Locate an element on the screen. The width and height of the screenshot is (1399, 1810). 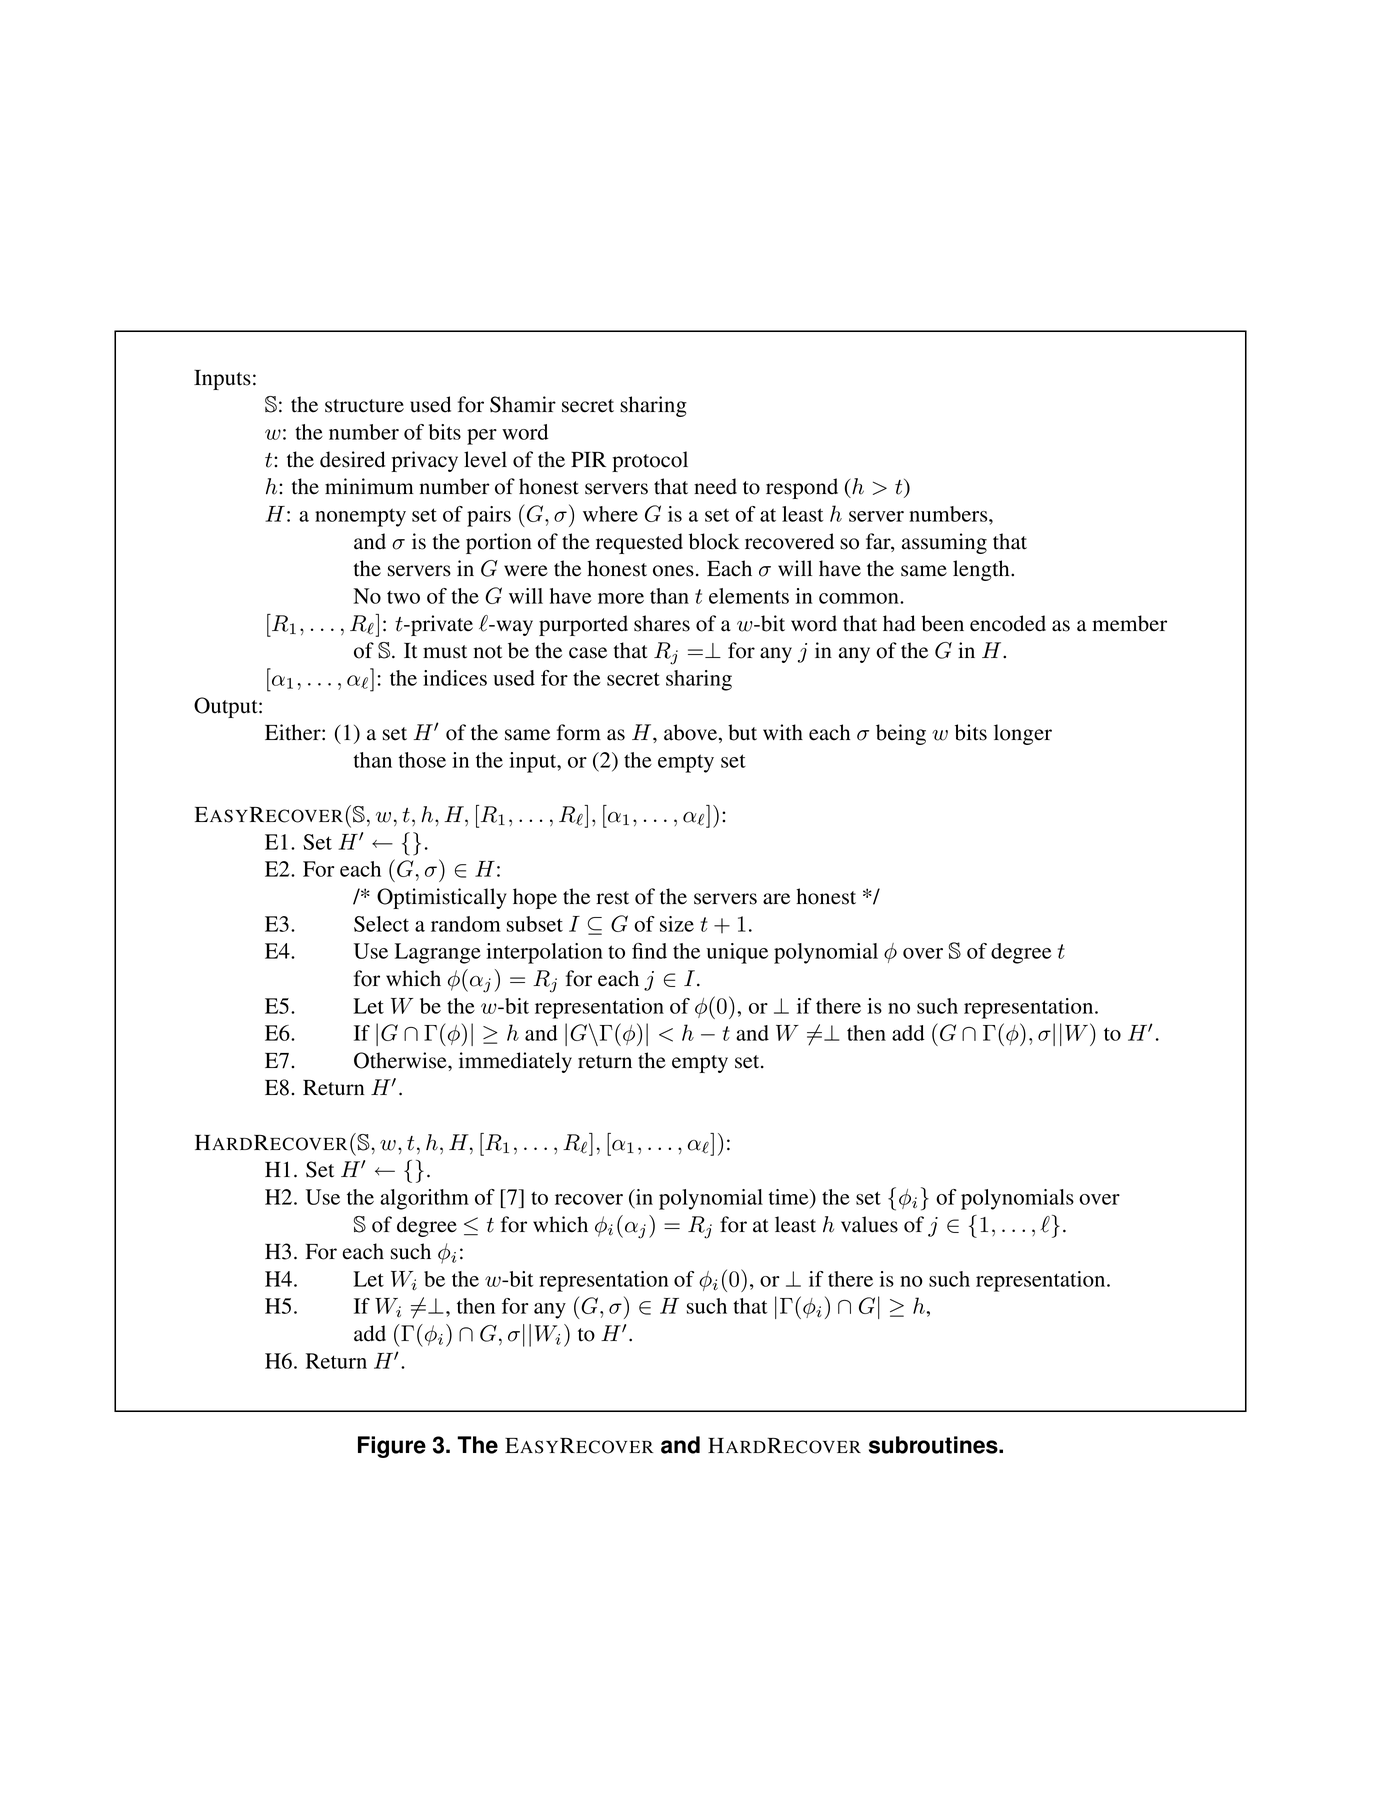
random is located at coordinates (466, 924).
